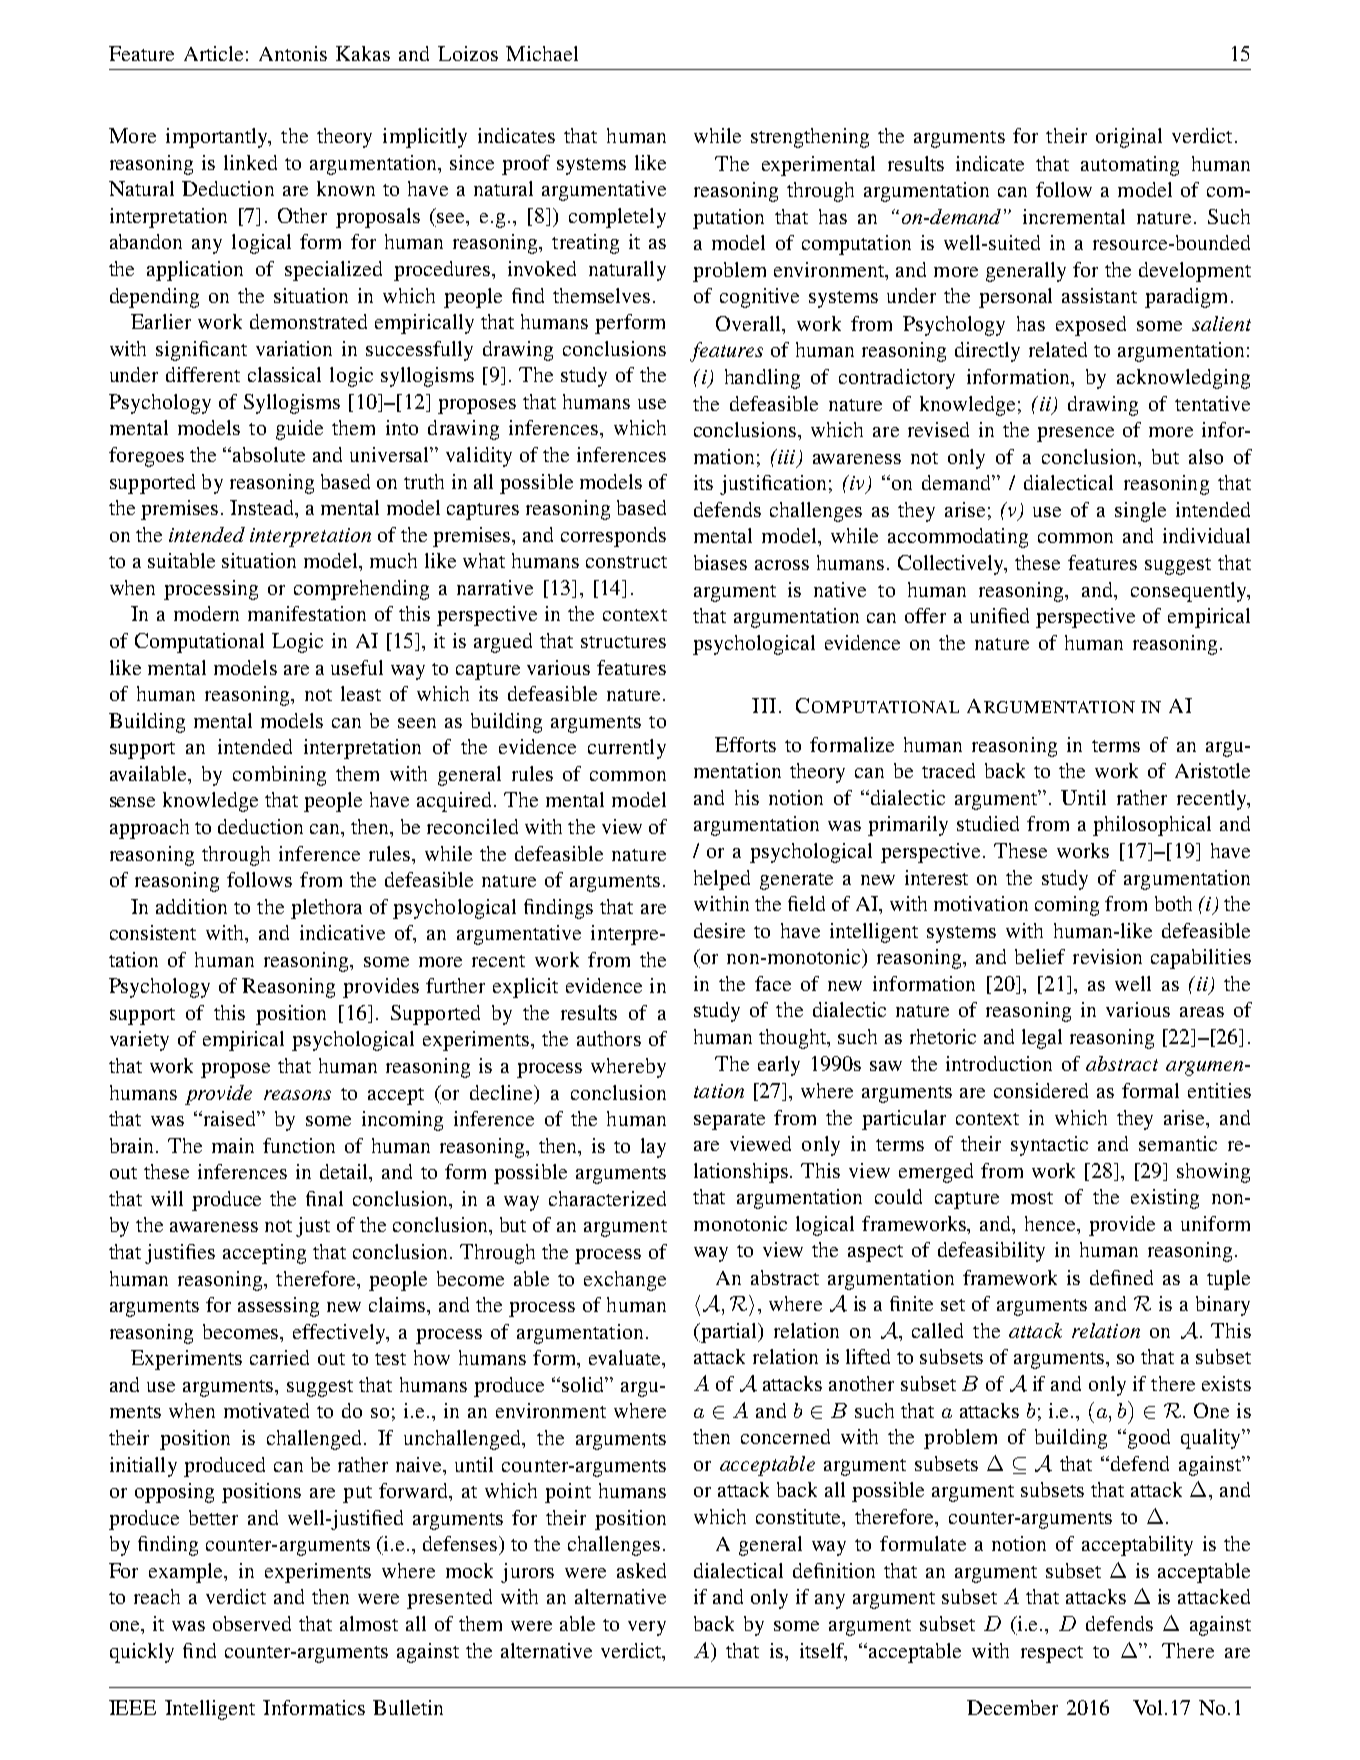 This page has width=1360, height=1760. Describe the element at coordinates (293, 53) in the page. I see `Antonis` at that location.
